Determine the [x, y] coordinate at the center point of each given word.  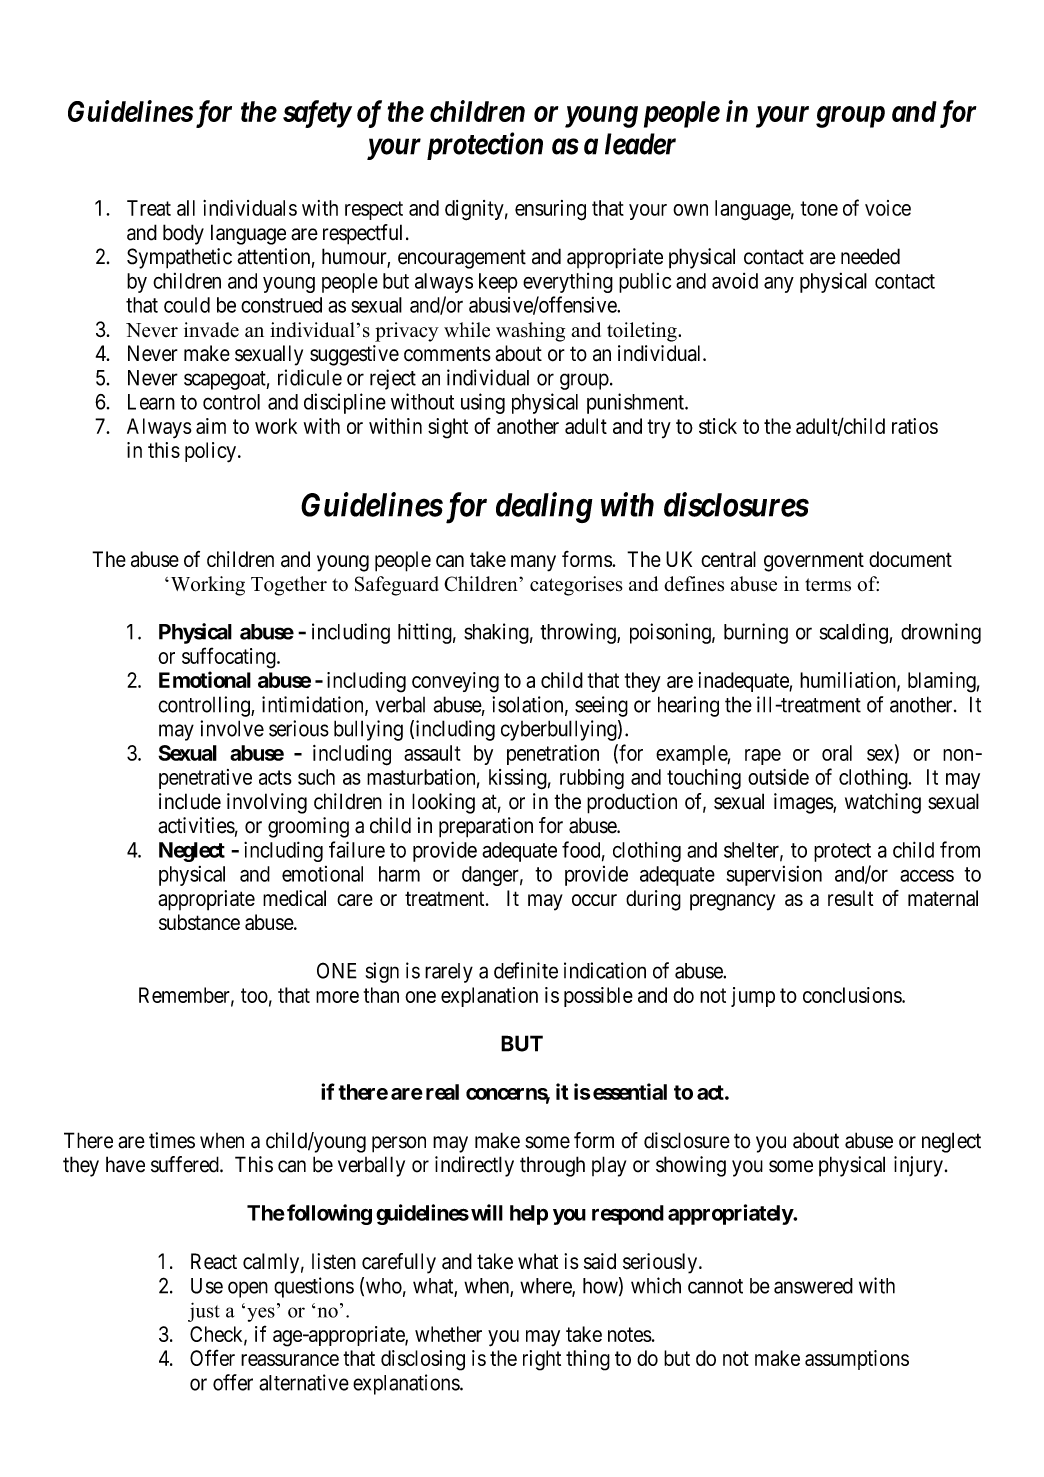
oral [837, 753]
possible [598, 997]
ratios [915, 426]
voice [888, 208]
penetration [553, 755]
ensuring [550, 210]
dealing [544, 507]
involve [232, 728]
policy [210, 452]
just [204, 1312]
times [172, 1140]
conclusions [853, 995]
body [183, 234]
